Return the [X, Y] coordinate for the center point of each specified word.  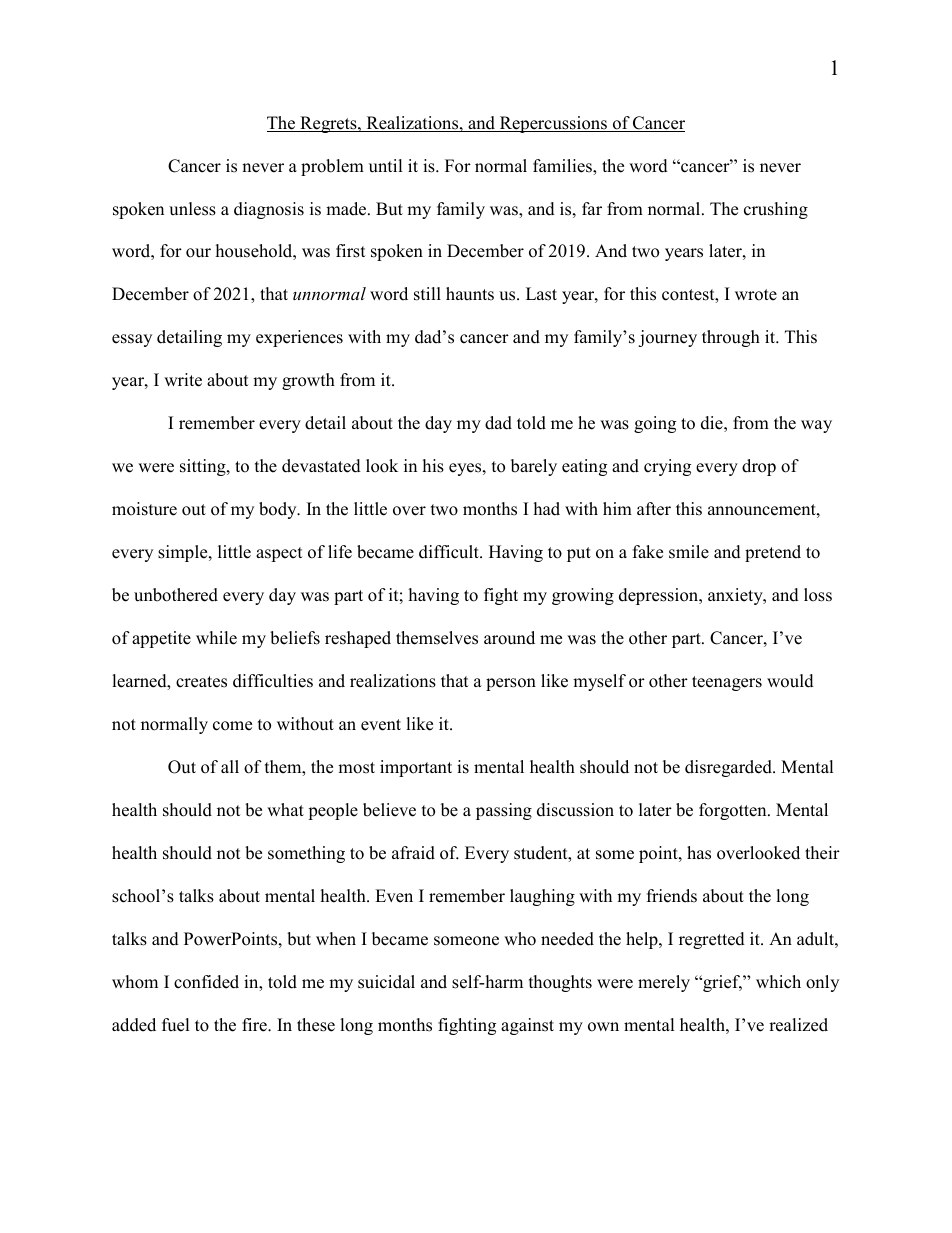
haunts [470, 294]
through [731, 338]
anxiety [736, 596]
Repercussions [553, 124]
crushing [776, 210]
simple [184, 553]
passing [504, 811]
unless [192, 209]
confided [206, 982]
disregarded [729, 768]
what [285, 809]
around [509, 638]
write [183, 380]
